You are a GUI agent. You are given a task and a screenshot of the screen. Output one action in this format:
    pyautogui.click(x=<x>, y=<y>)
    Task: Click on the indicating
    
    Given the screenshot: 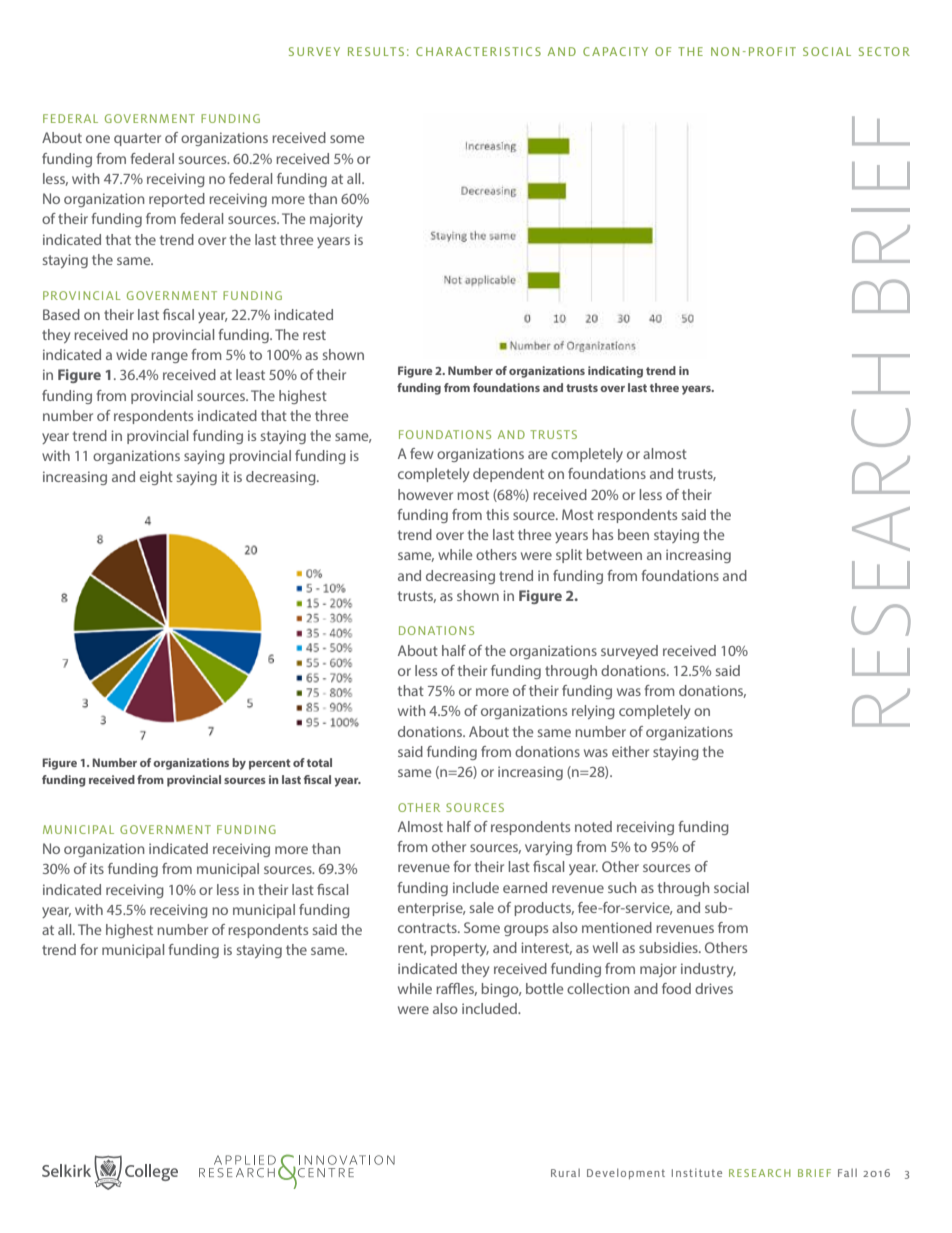 What is the action you would take?
    pyautogui.click(x=615, y=372)
